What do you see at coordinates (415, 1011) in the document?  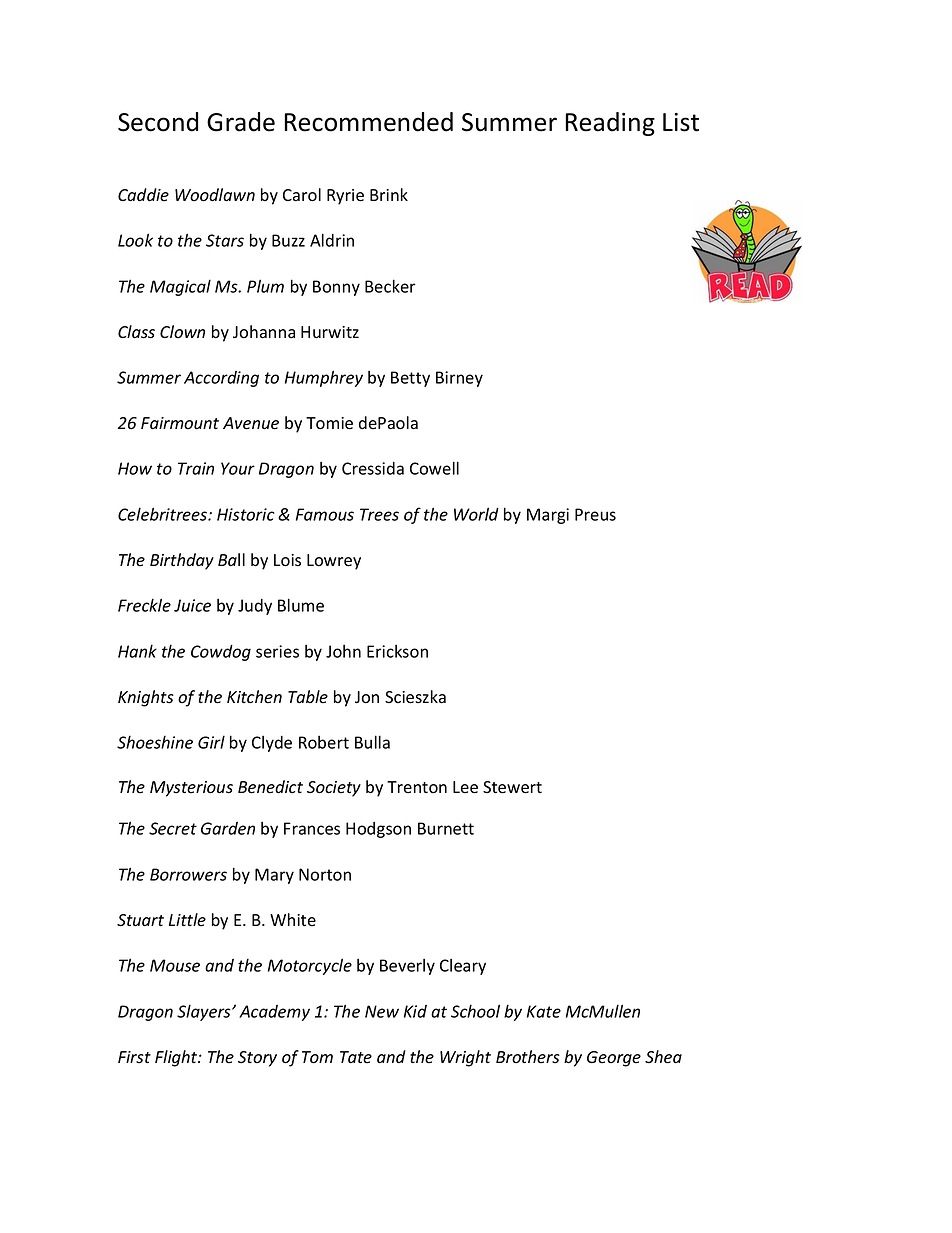 I see `Kid` at bounding box center [415, 1011].
